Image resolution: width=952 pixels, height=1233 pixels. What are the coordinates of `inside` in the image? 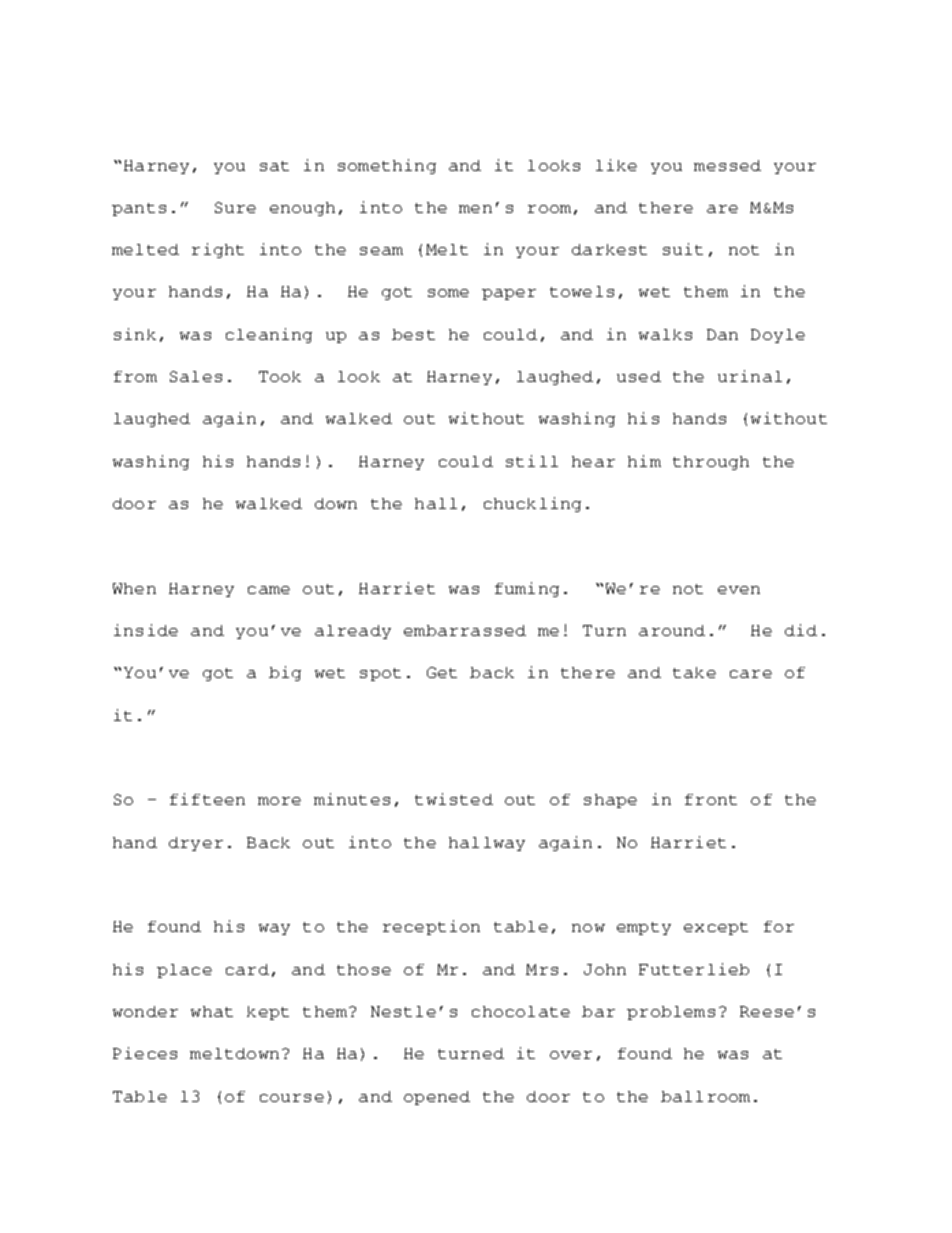 It's located at (146, 630).
